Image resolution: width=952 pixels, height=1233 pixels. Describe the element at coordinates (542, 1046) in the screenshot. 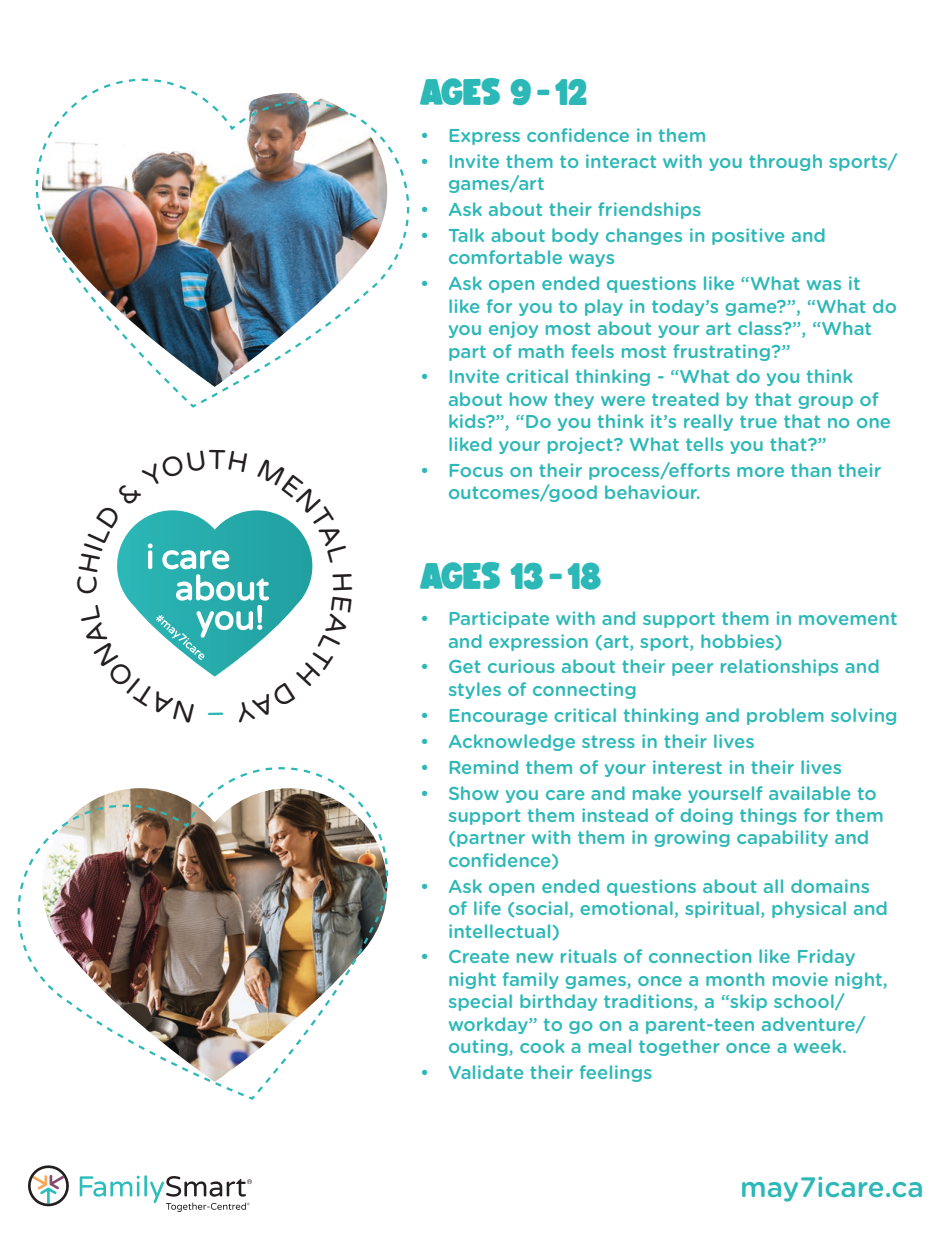

I see `cook` at that location.
